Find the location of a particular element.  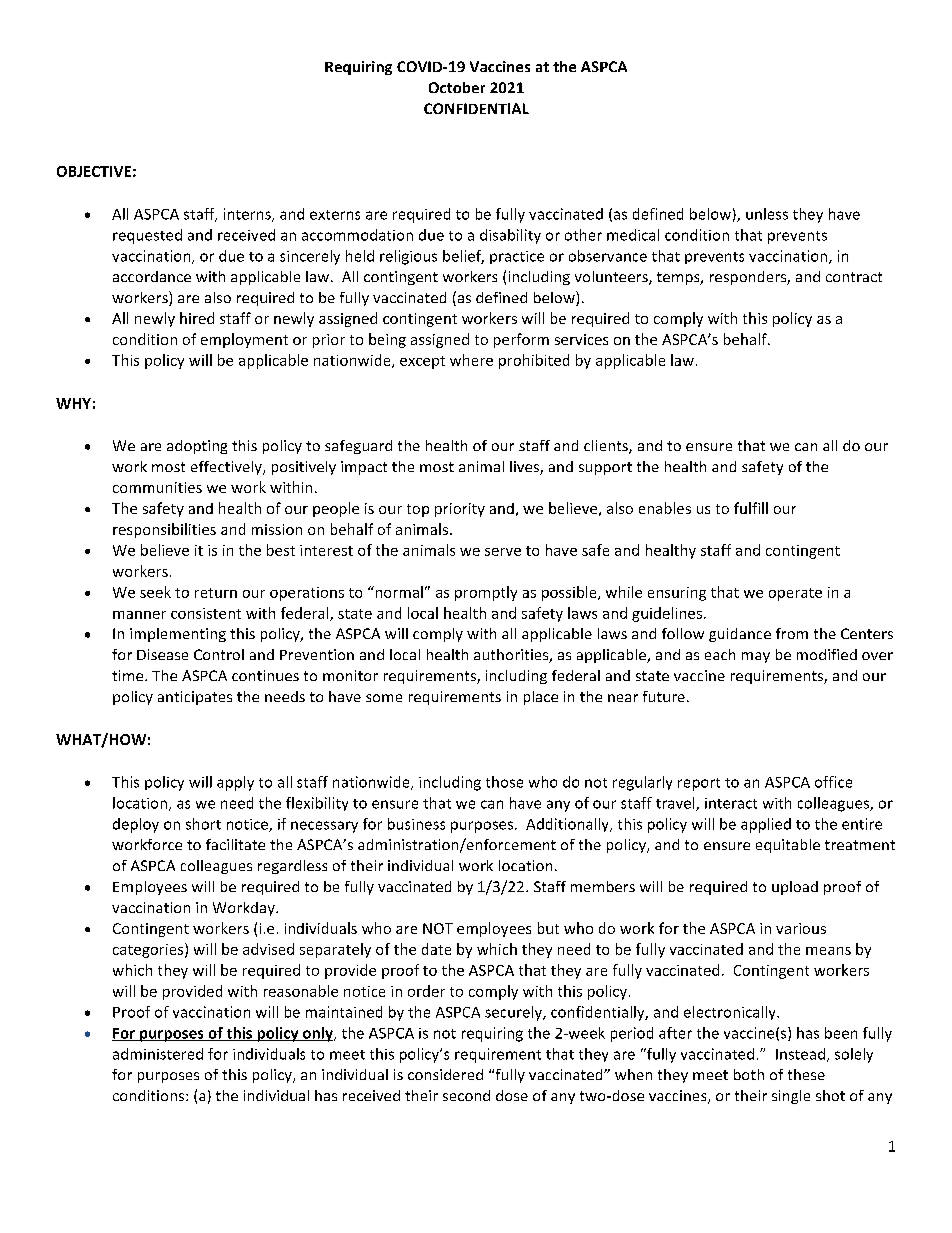

those is located at coordinates (504, 782).
